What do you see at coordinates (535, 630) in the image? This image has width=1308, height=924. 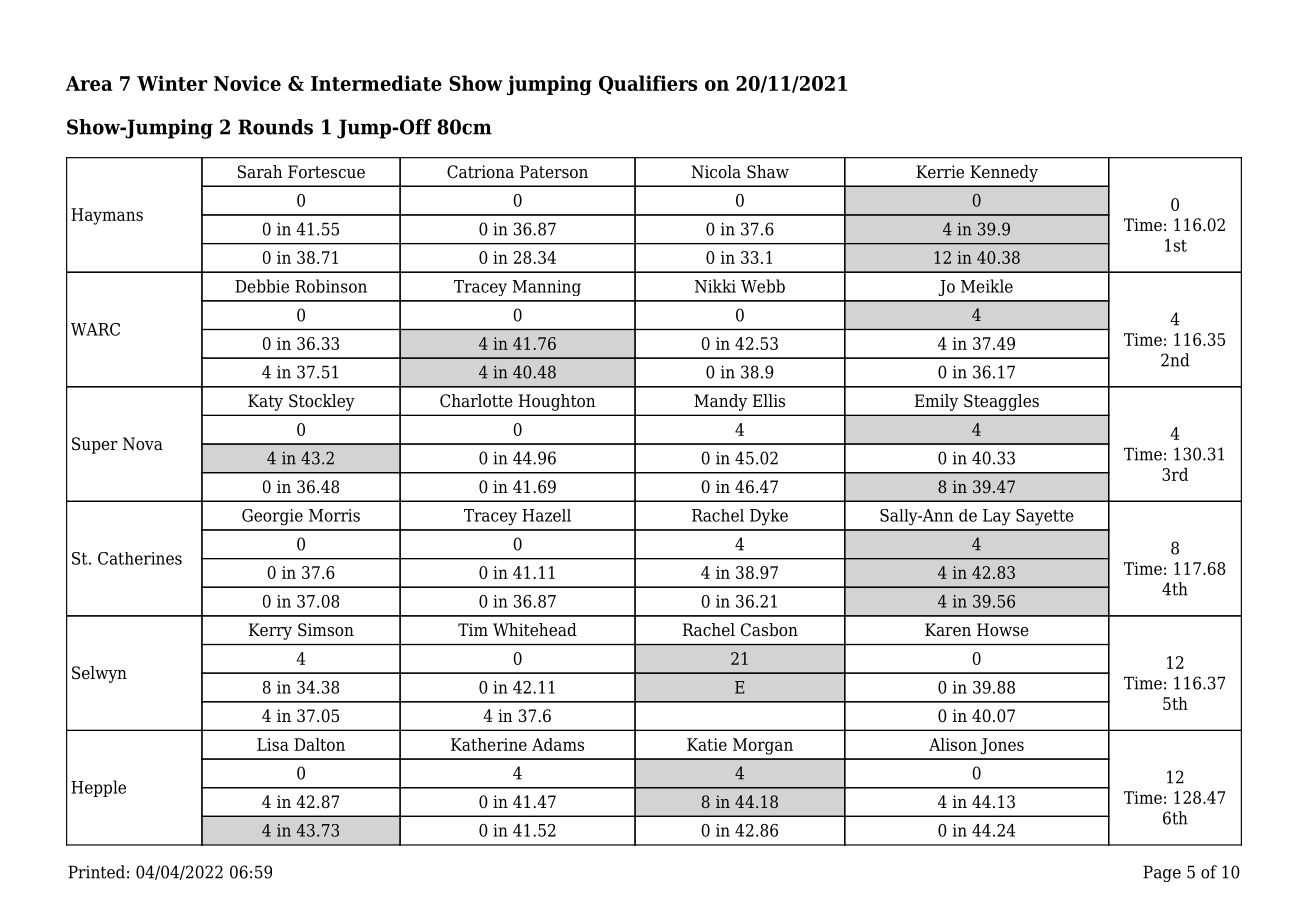 I see `Whitehead` at bounding box center [535, 630].
